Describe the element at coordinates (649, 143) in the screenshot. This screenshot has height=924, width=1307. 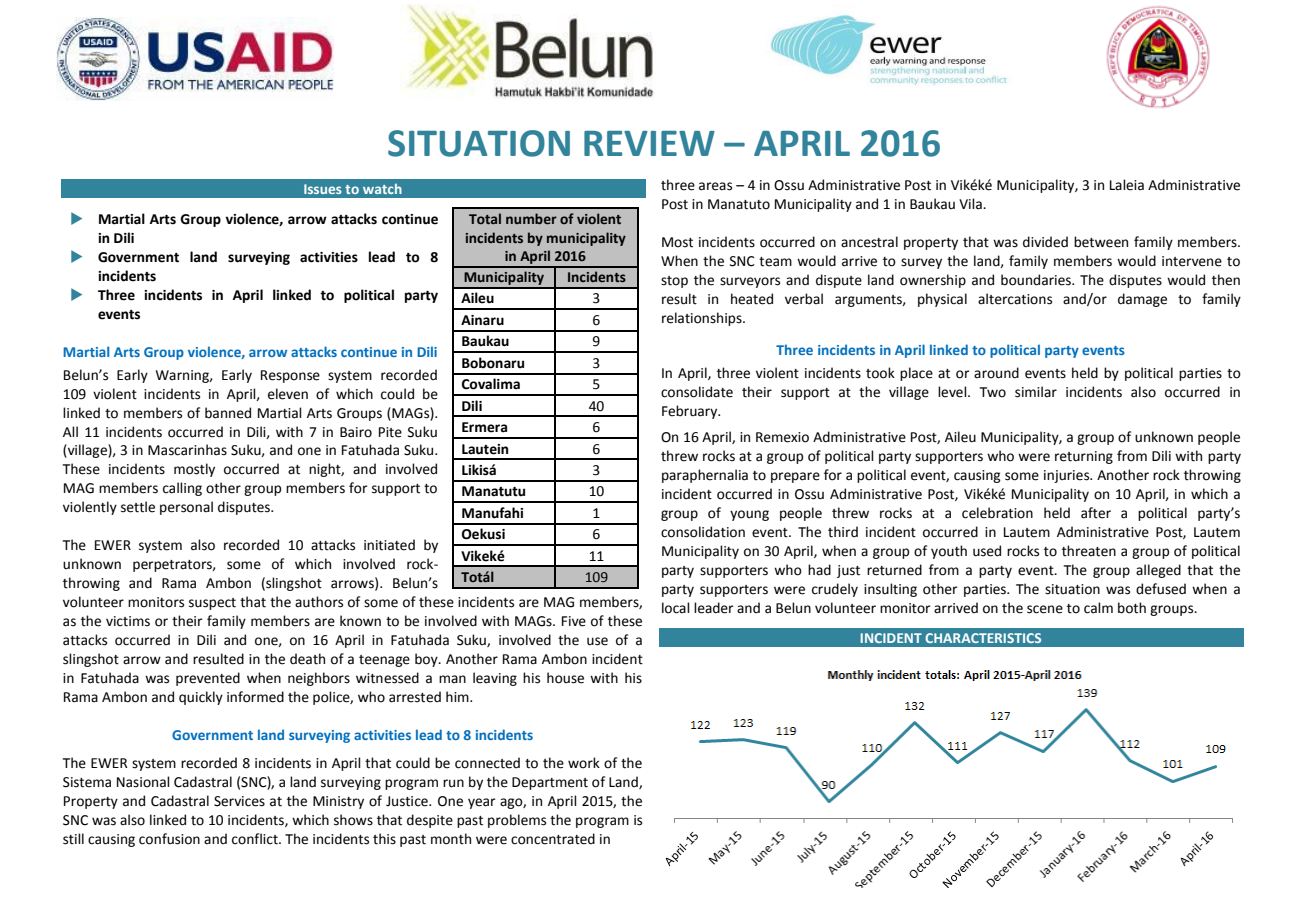
I see `REVIEW` at that location.
